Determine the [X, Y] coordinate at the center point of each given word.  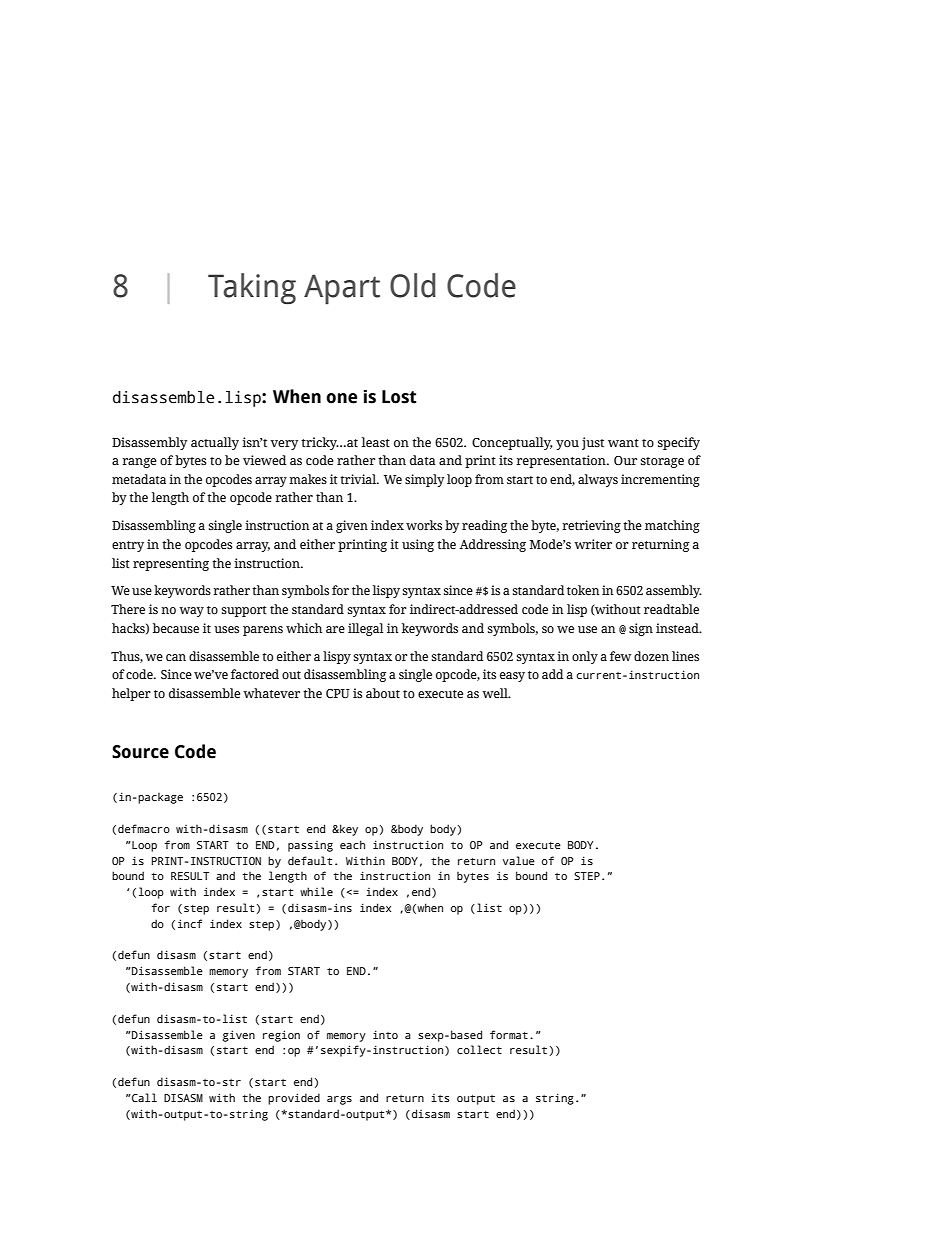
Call [143, 1097]
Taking [252, 289]
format [509, 1034]
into [385, 1034]
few [620, 656]
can [176, 657]
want [623, 443]
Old [413, 285]
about [383, 693]
